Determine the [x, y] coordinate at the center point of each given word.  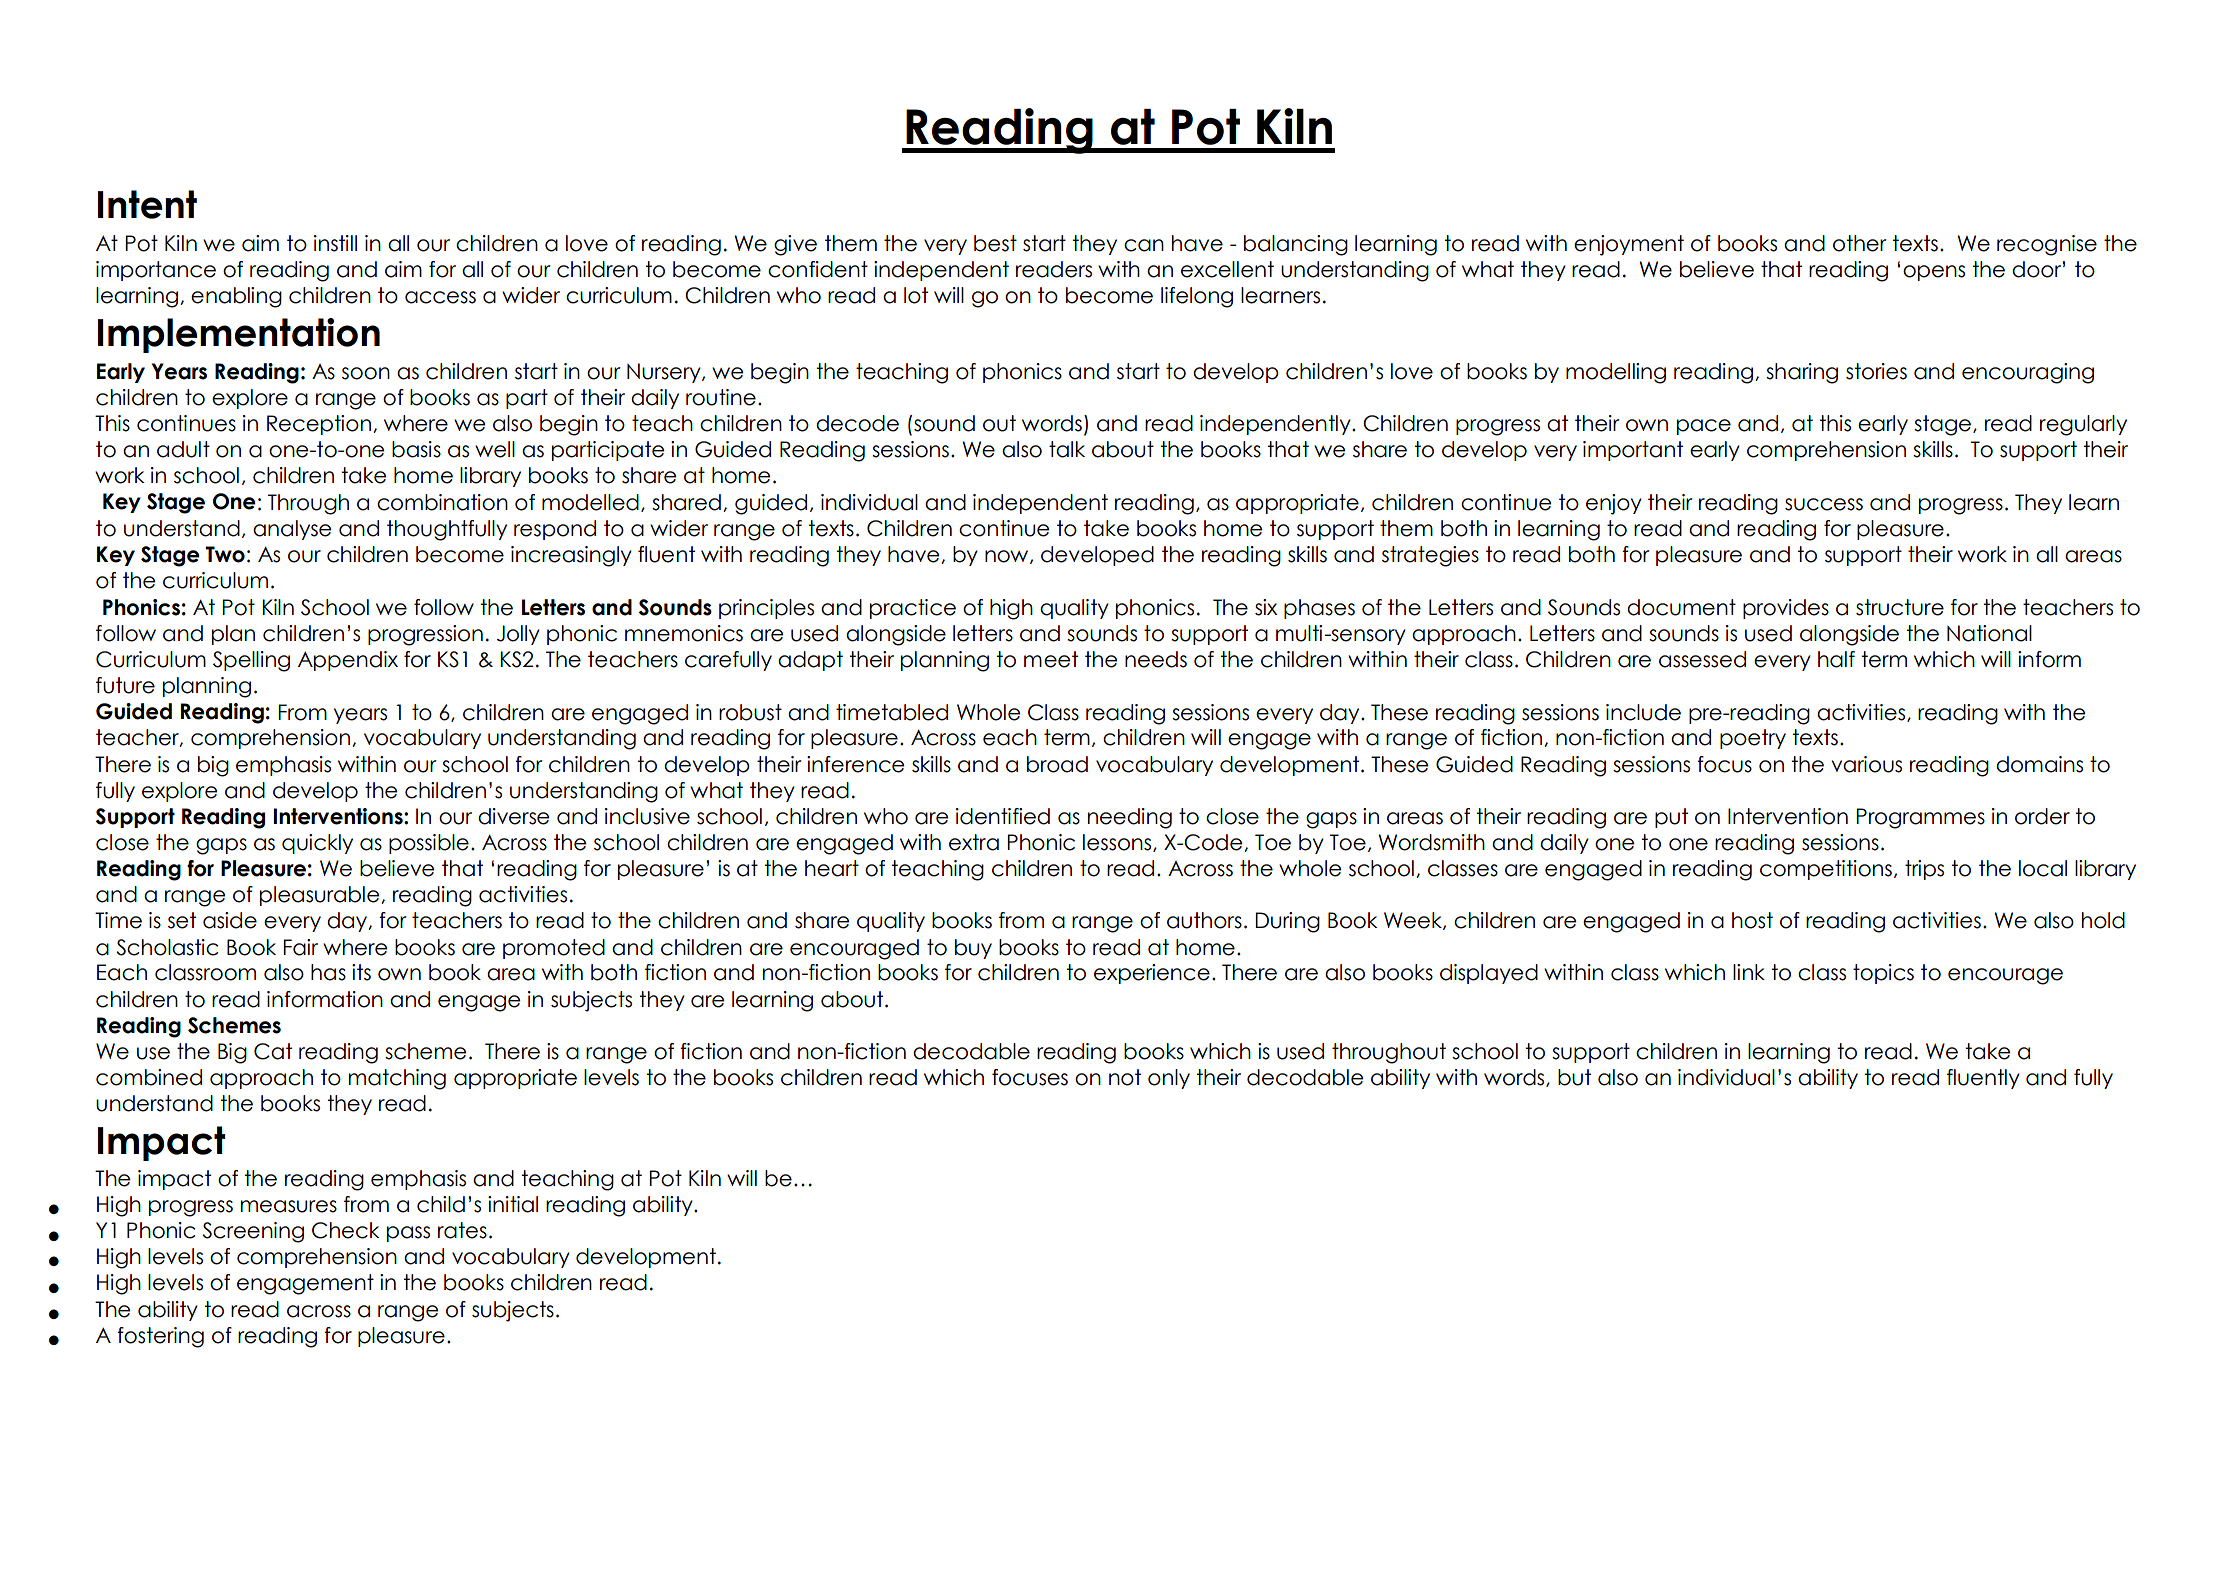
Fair [300, 947]
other [1860, 243]
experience [1152, 974]
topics [1883, 974]
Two [225, 554]
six [1266, 607]
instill [335, 243]
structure [1900, 607]
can [1144, 245]
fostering [160, 1337]
